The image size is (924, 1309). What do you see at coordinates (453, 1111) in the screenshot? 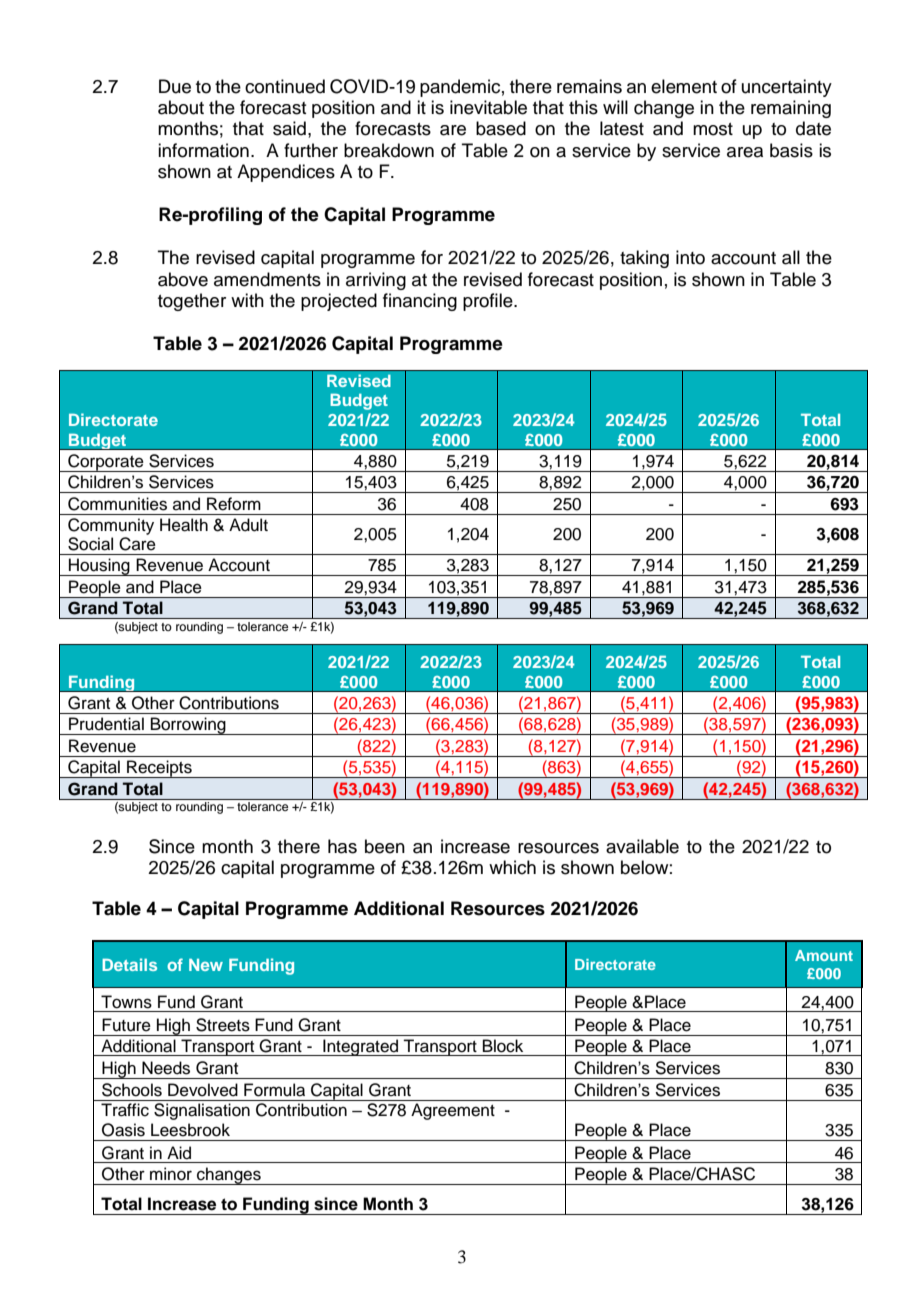
I see `Agreement` at bounding box center [453, 1111].
